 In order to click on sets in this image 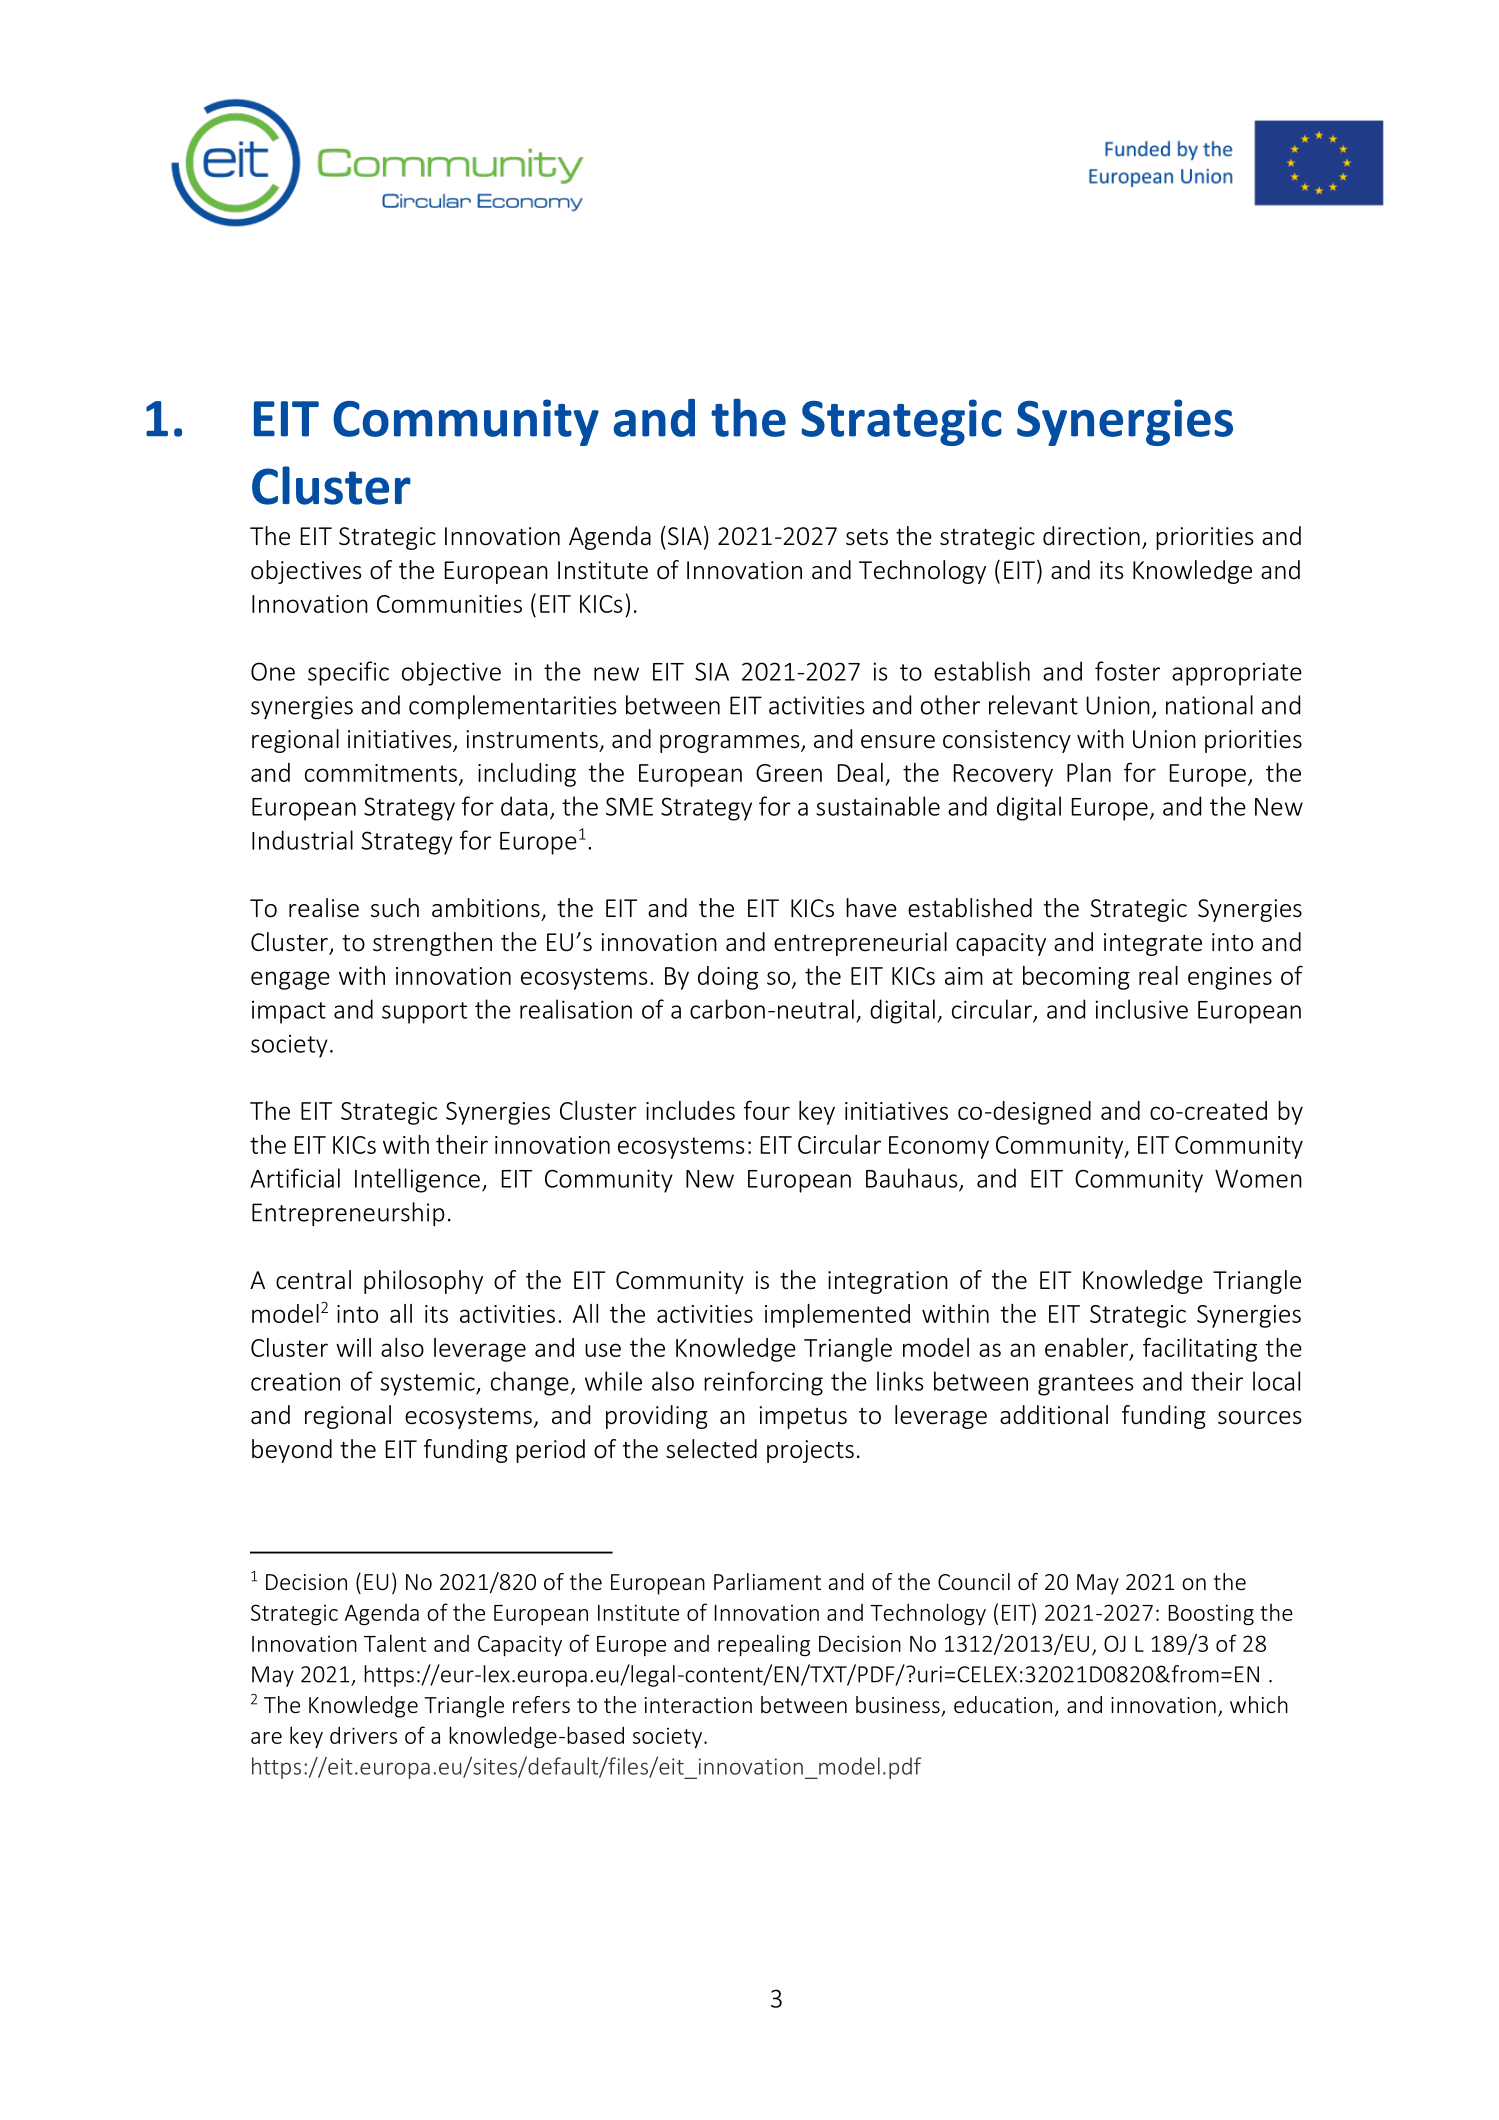, I will do `click(867, 537)`.
